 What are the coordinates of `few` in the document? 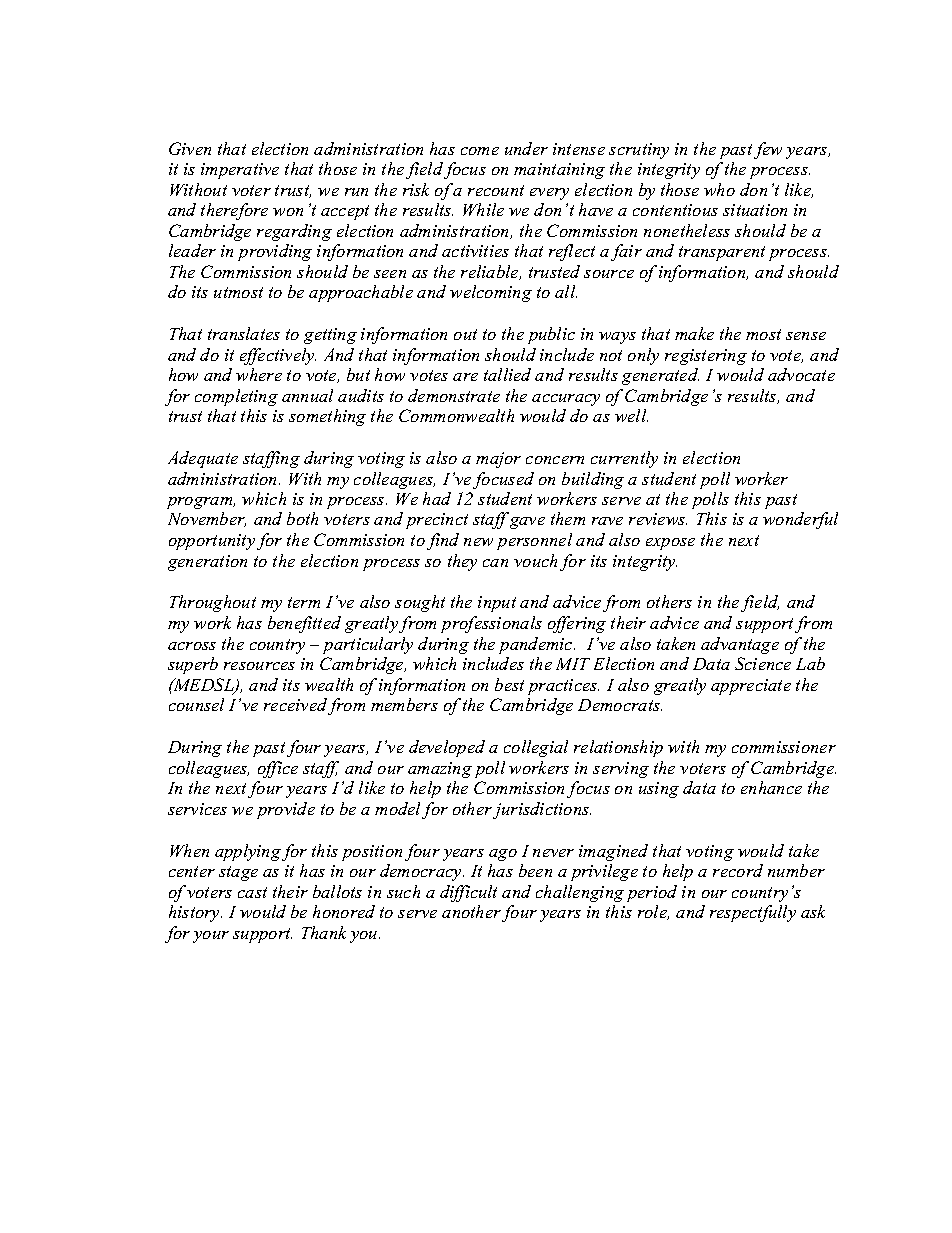 It's located at (768, 150).
